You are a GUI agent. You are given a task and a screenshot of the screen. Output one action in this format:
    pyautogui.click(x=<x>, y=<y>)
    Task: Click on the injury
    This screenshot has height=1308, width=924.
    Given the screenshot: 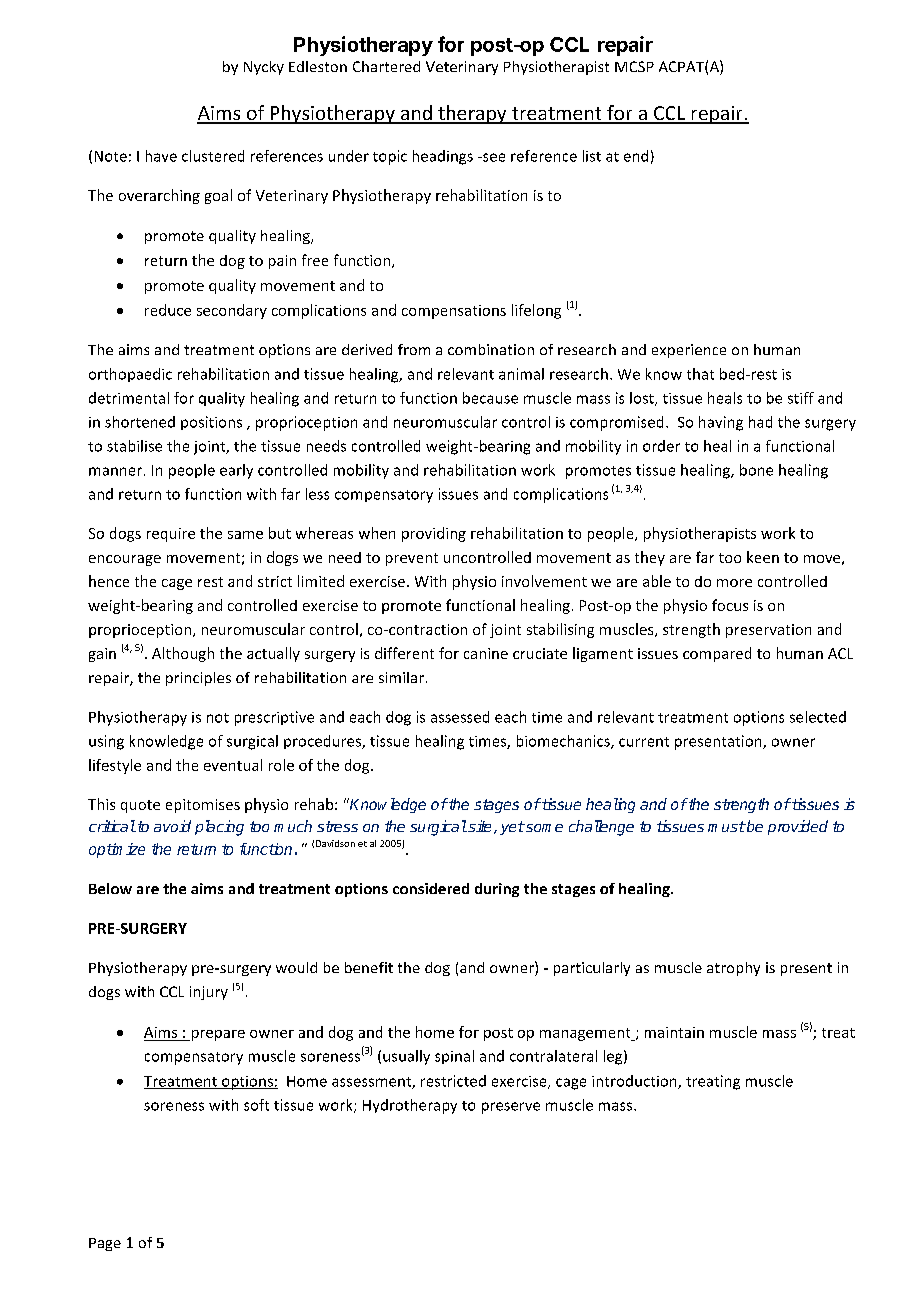 What is the action you would take?
    pyautogui.click(x=209, y=993)
